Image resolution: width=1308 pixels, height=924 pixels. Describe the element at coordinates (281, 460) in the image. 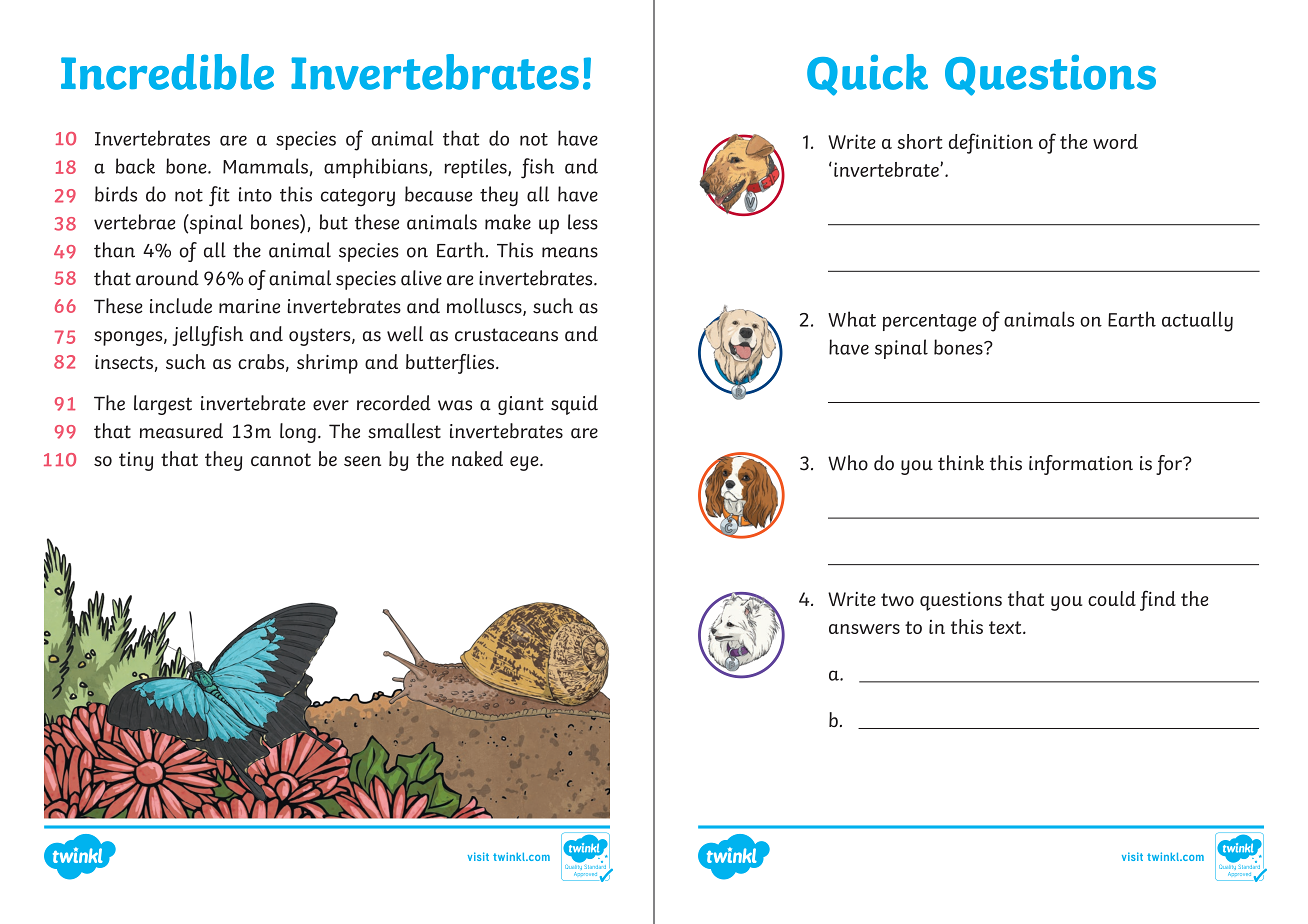

I see `cannot` at that location.
